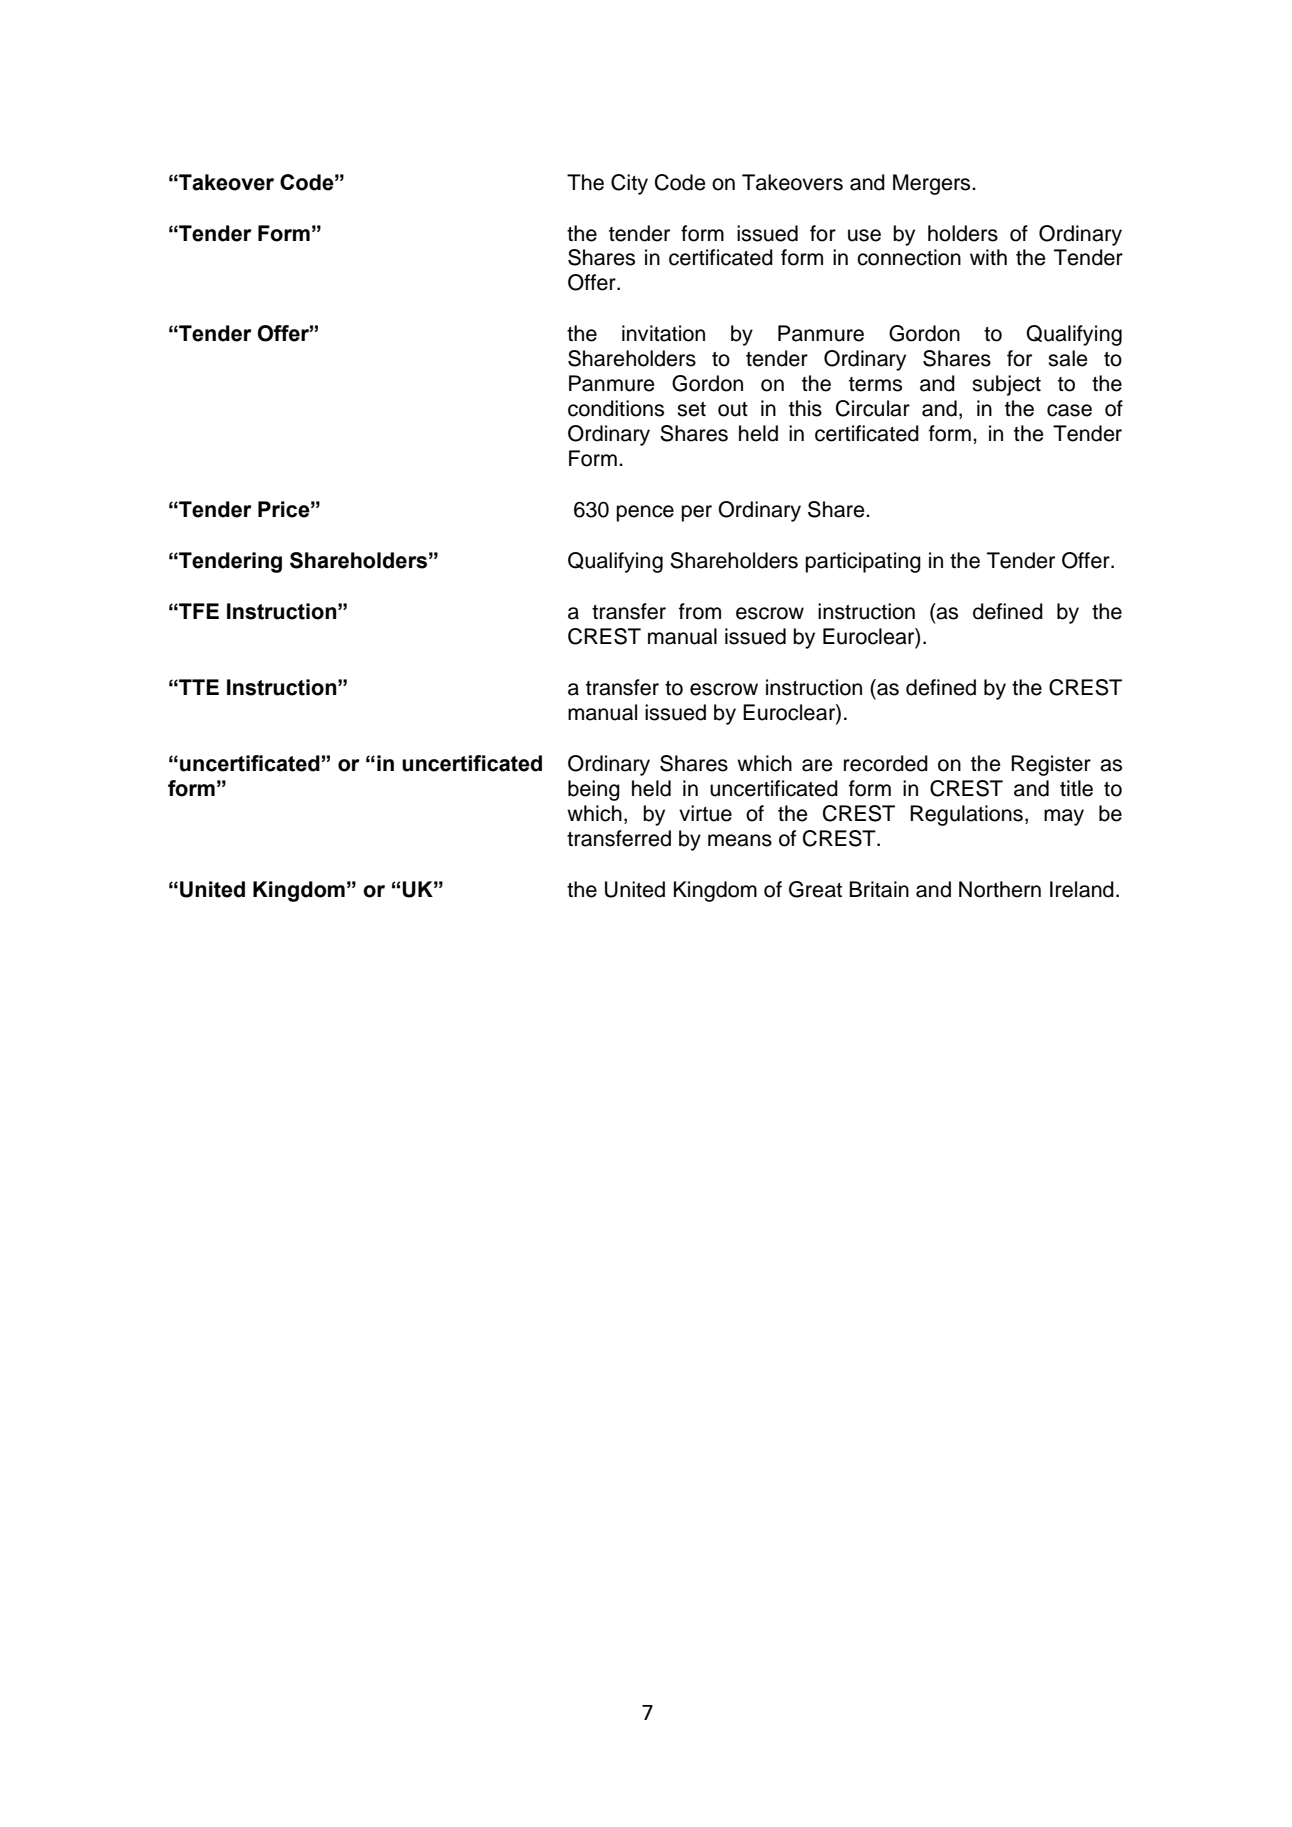 This screenshot has width=1292, height=1827. I want to click on participating, so click(863, 562).
